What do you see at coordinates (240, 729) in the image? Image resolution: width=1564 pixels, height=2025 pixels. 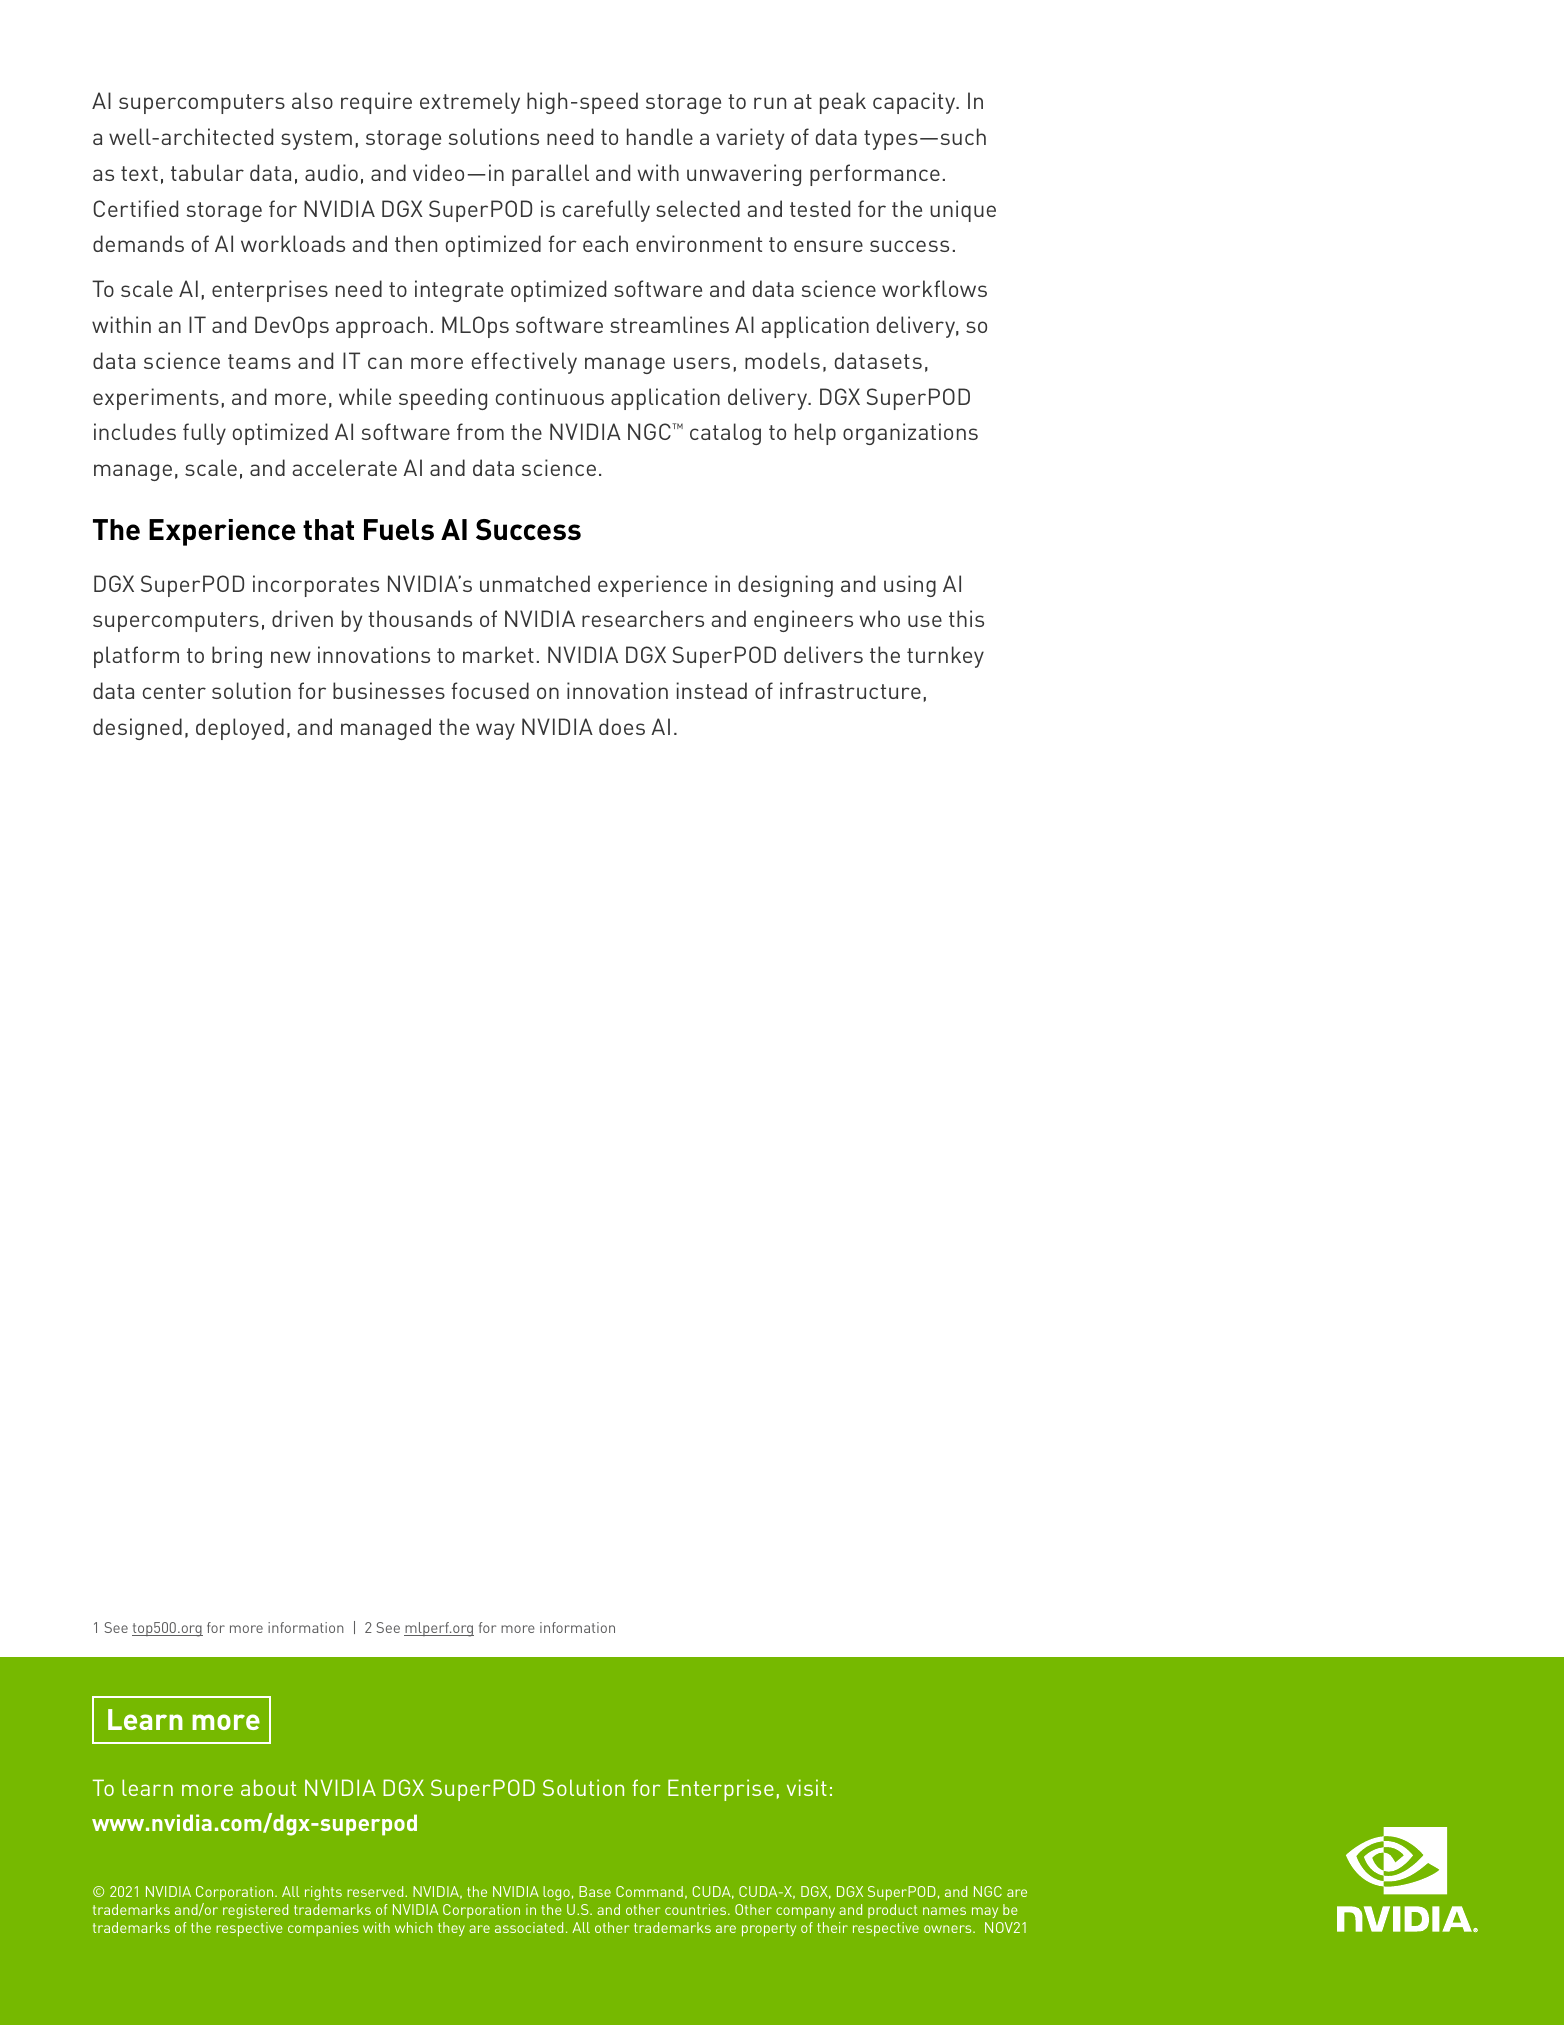 I see `deployed` at bounding box center [240, 729].
